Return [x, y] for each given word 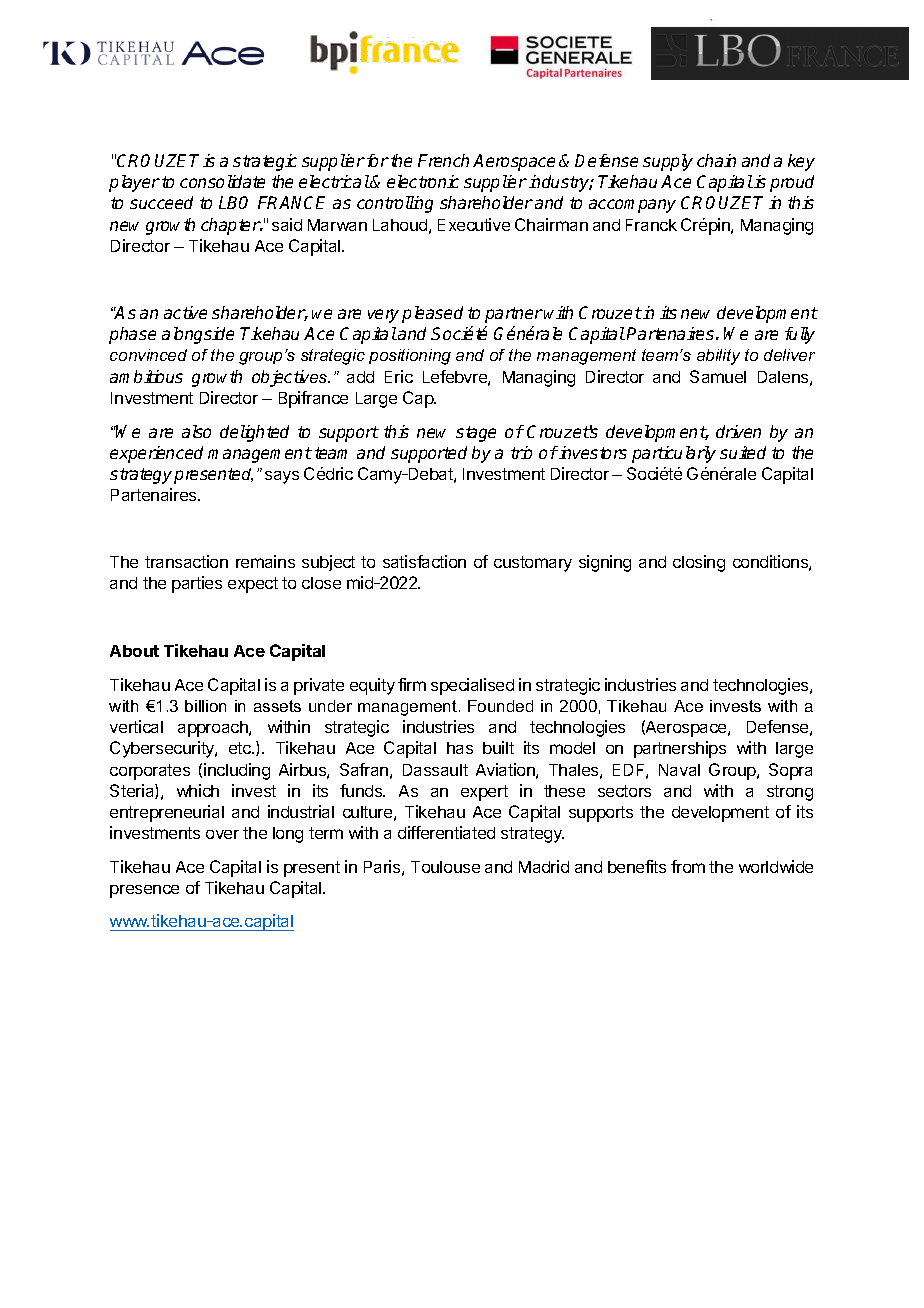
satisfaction [424, 561]
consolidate [222, 181]
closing [699, 563]
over [222, 834]
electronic [423, 181]
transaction [186, 561]
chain [716, 160]
